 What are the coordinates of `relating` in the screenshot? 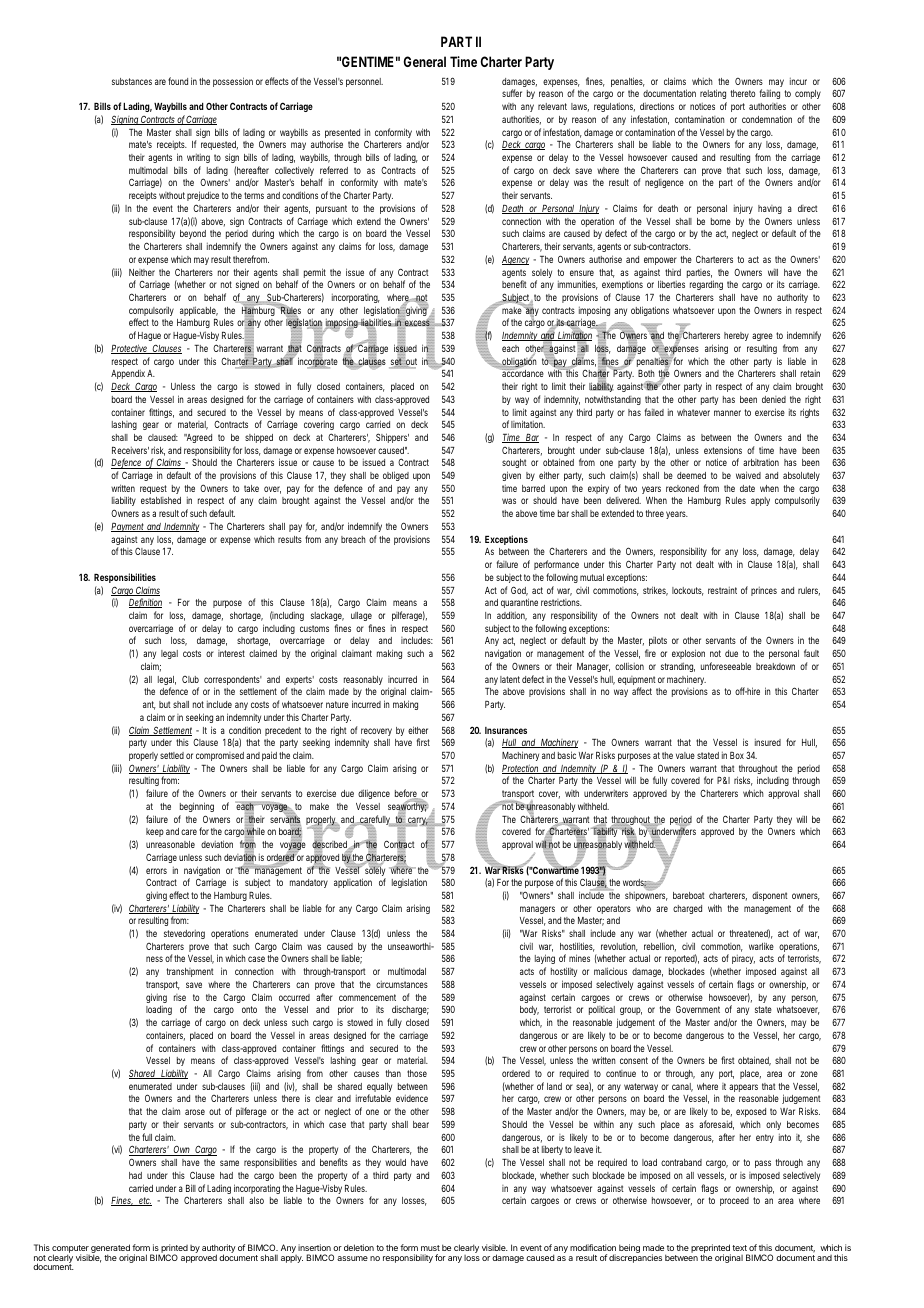 It's located at (713, 96).
